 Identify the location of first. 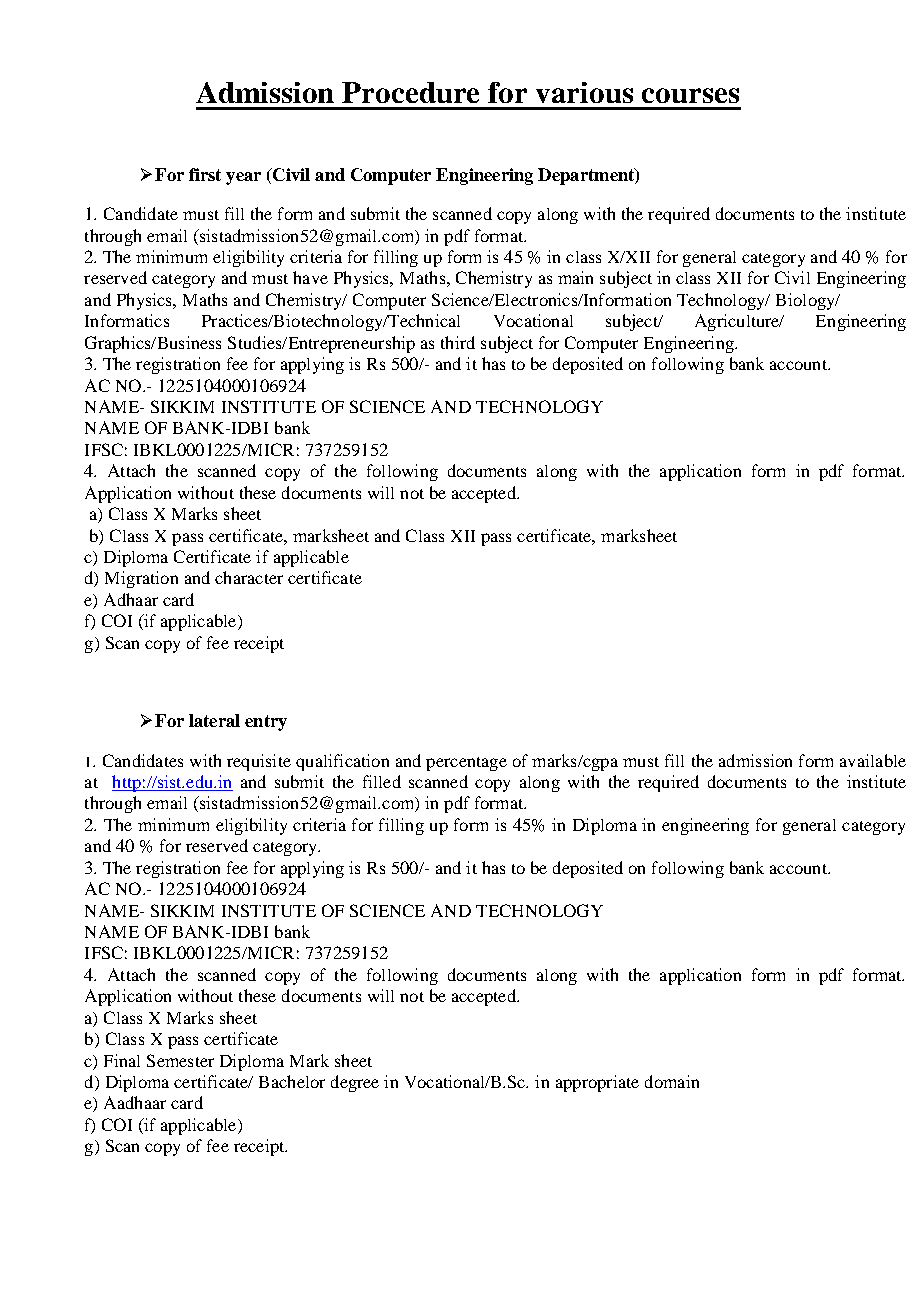
(205, 174).
